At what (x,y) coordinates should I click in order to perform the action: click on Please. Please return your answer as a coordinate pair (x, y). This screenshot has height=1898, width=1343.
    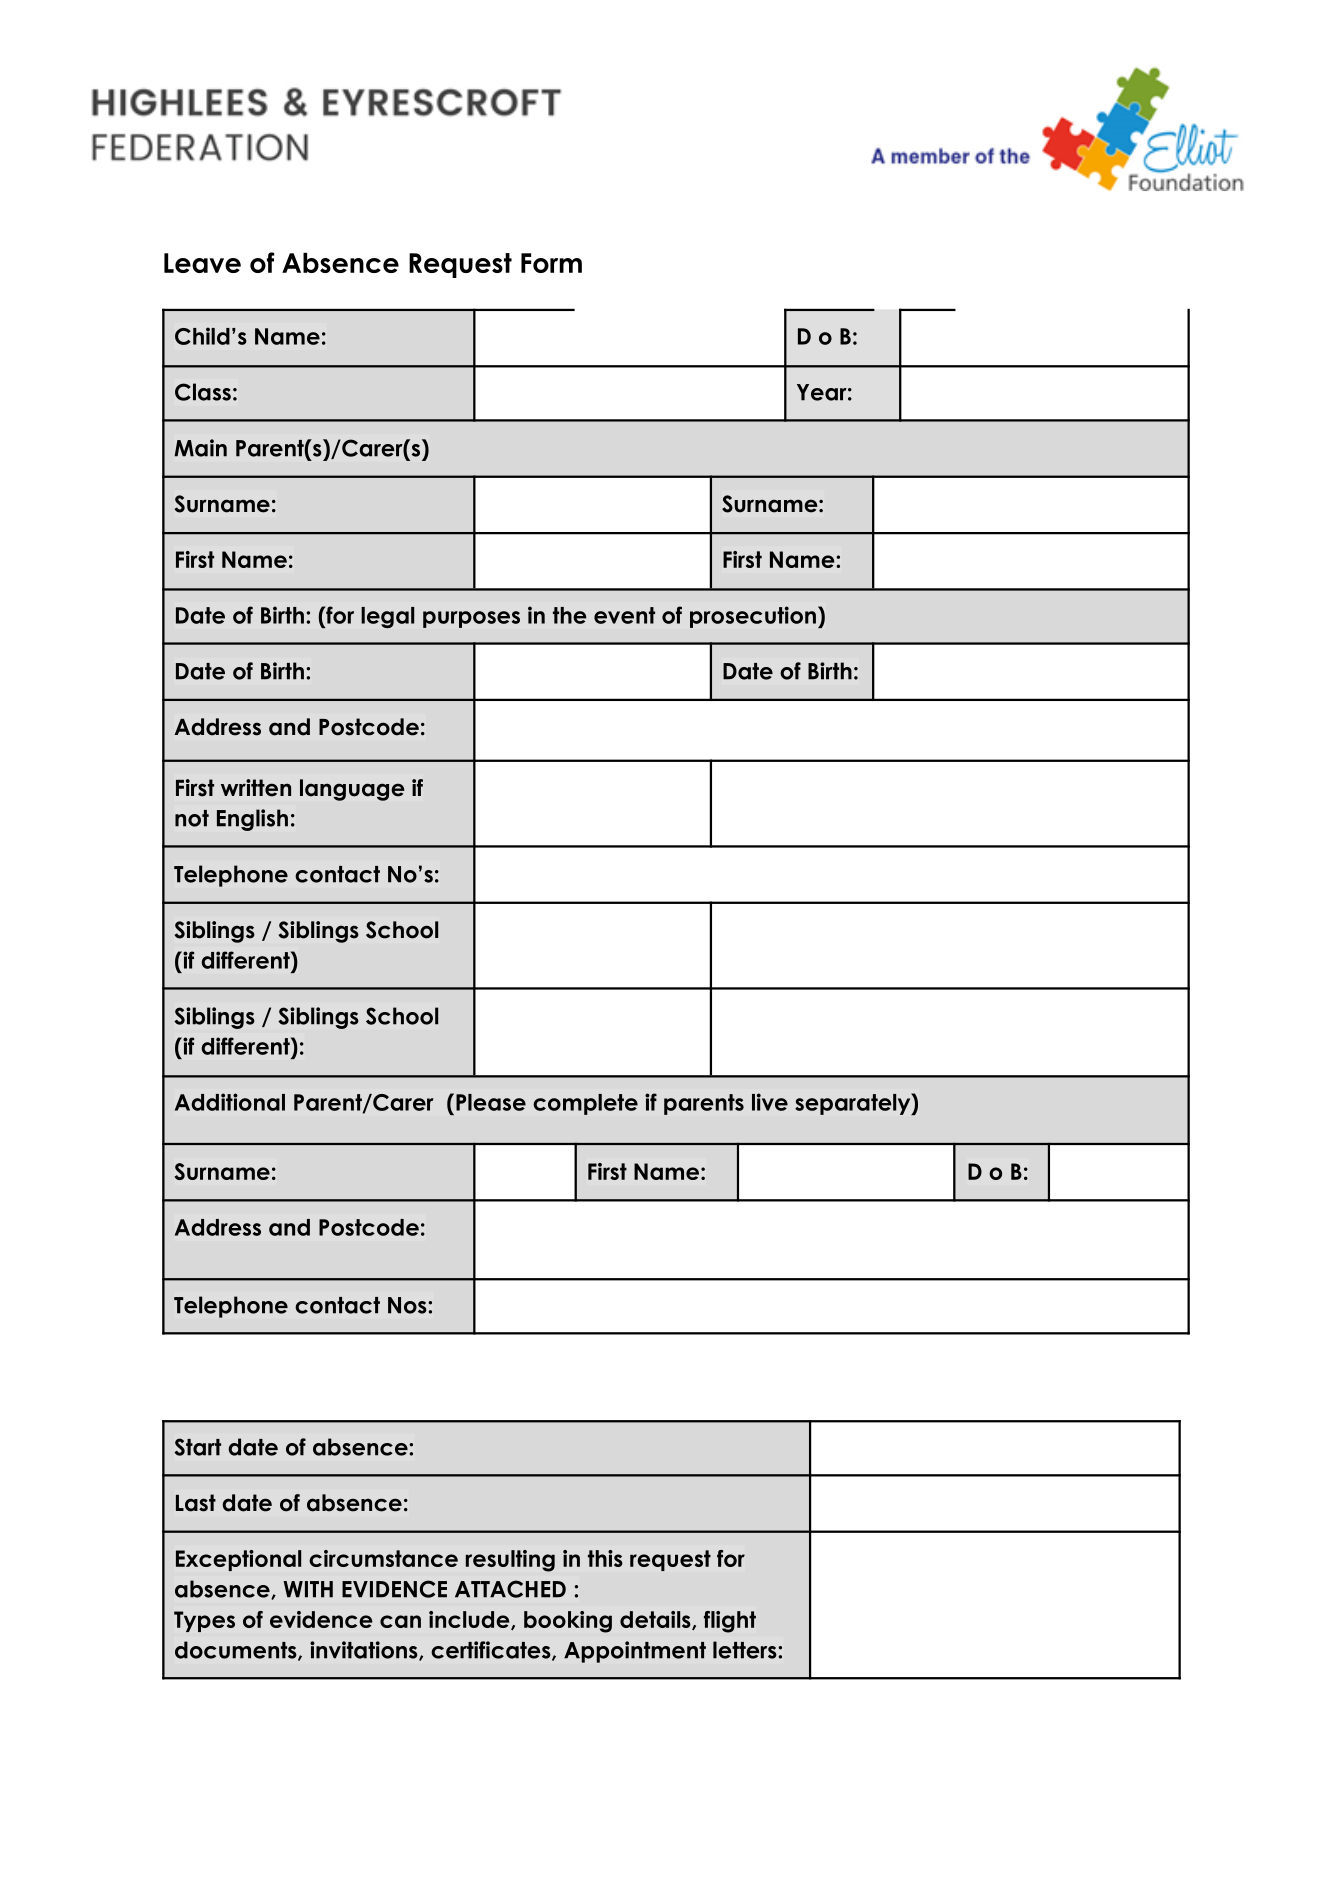
    Looking at the image, I should click on (491, 1102).
